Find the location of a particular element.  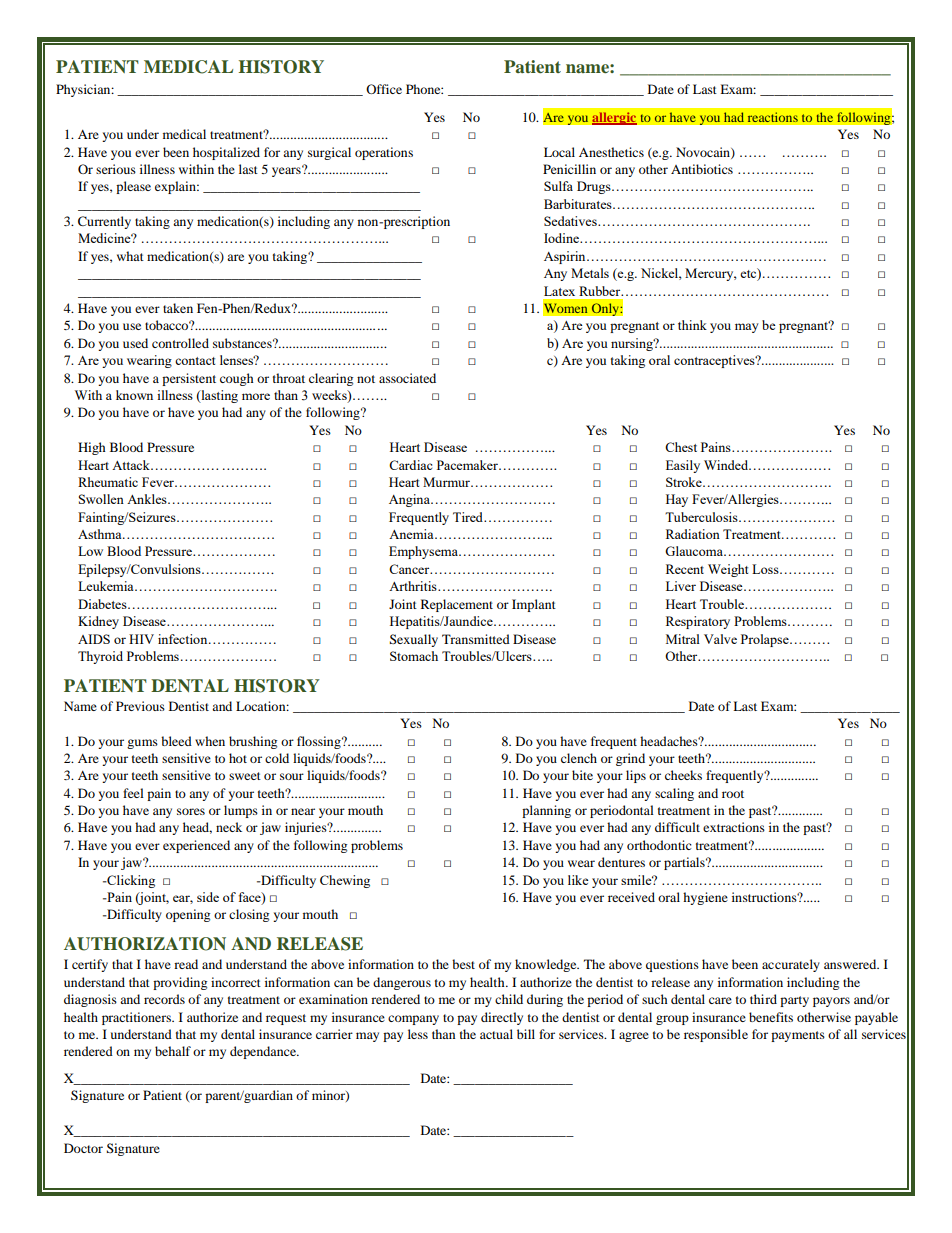

sores is located at coordinates (191, 811).
